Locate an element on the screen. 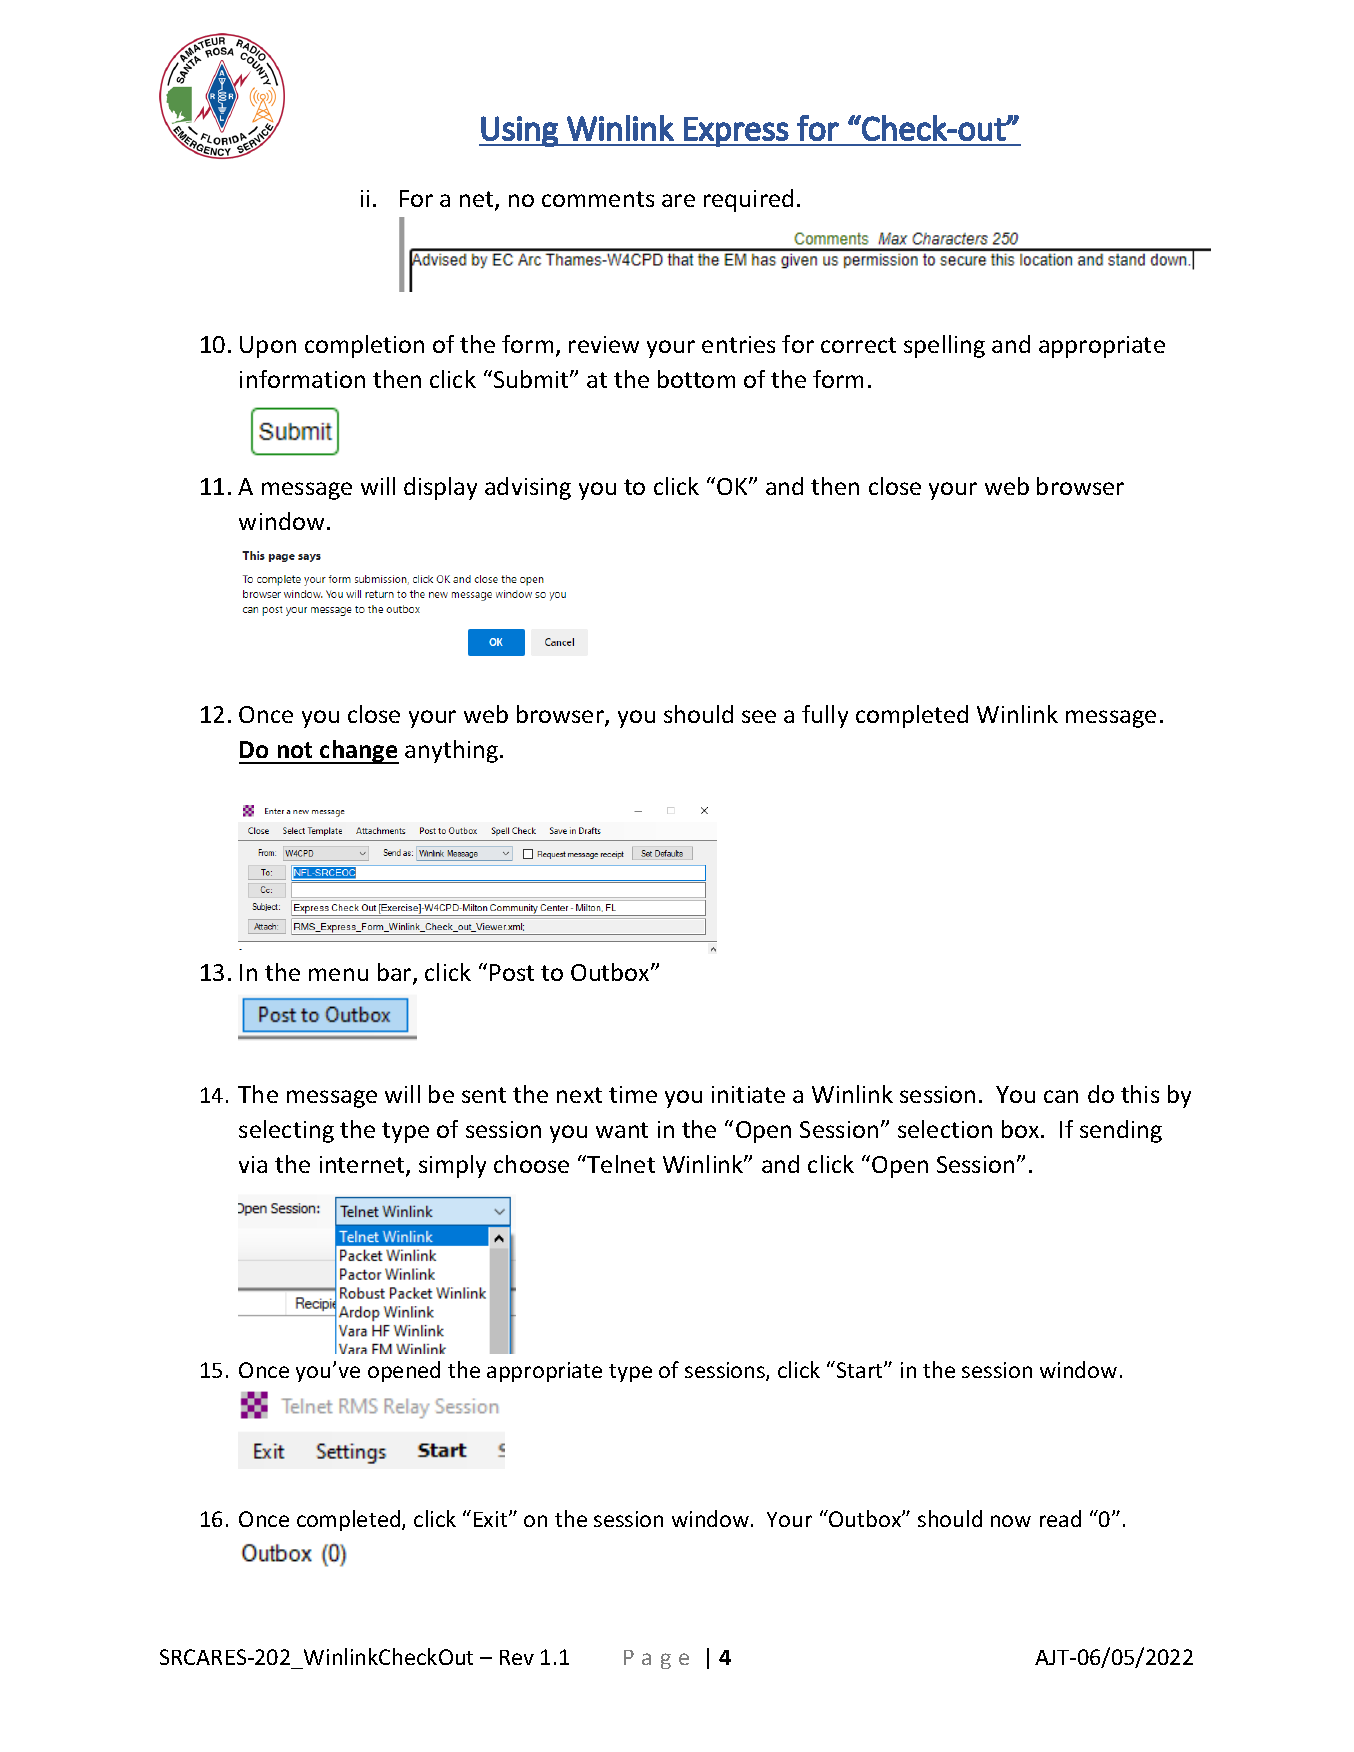 This screenshot has height=1752, width=1354. see is located at coordinates (759, 716).
